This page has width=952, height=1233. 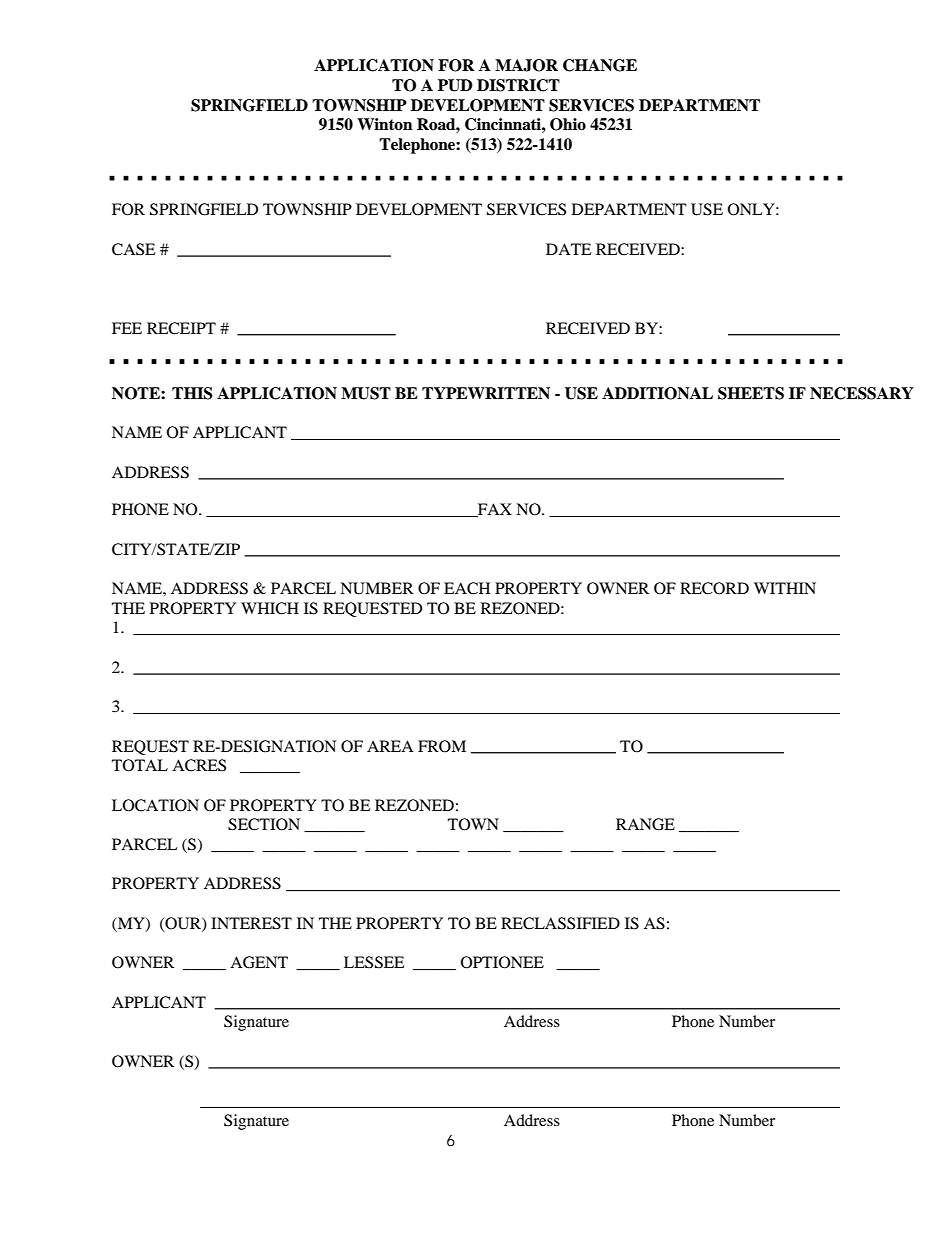 What do you see at coordinates (251, 923) in the page?
I see `INTEREST` at bounding box center [251, 923].
